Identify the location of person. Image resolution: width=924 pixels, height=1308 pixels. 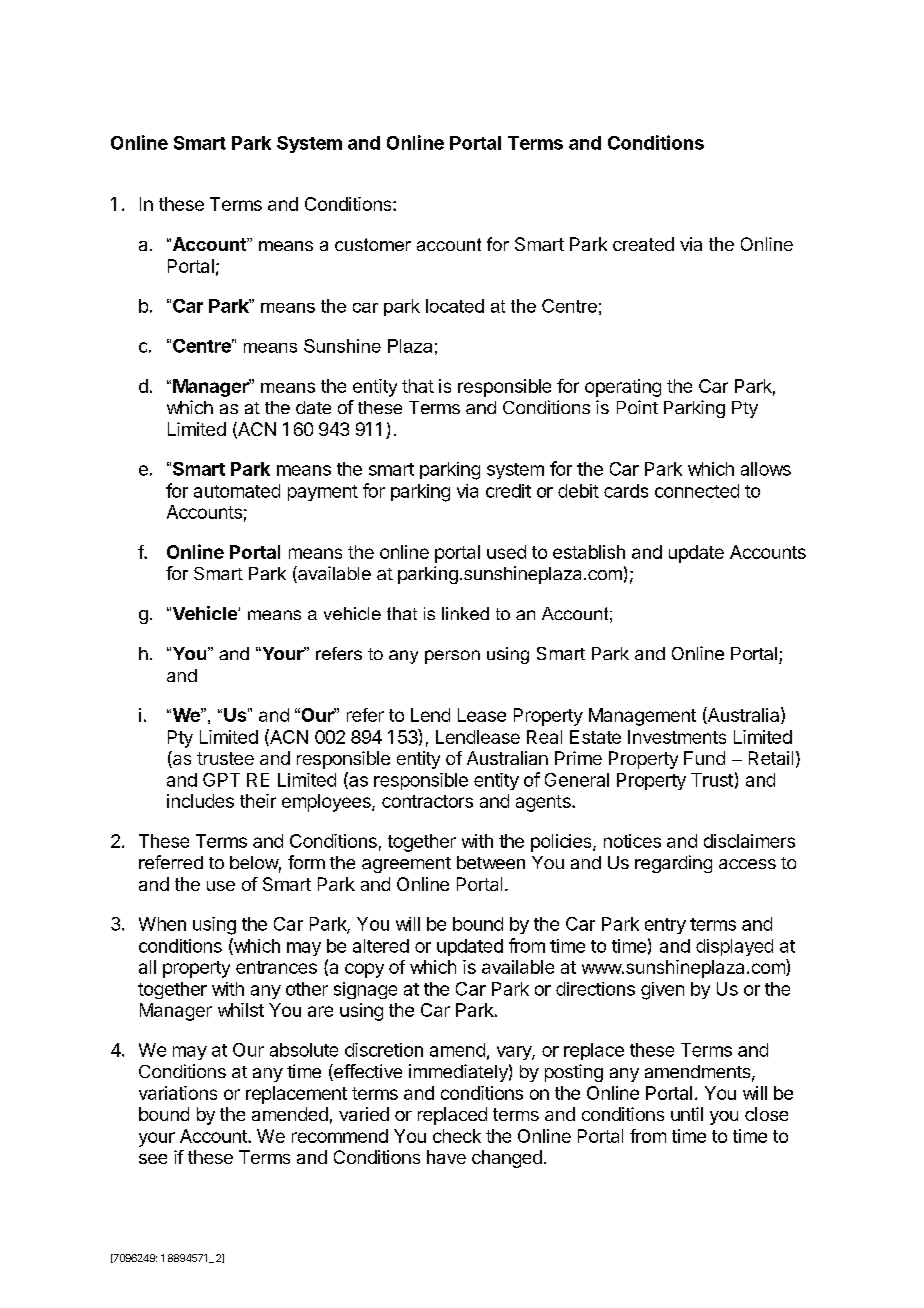
(452, 657).
